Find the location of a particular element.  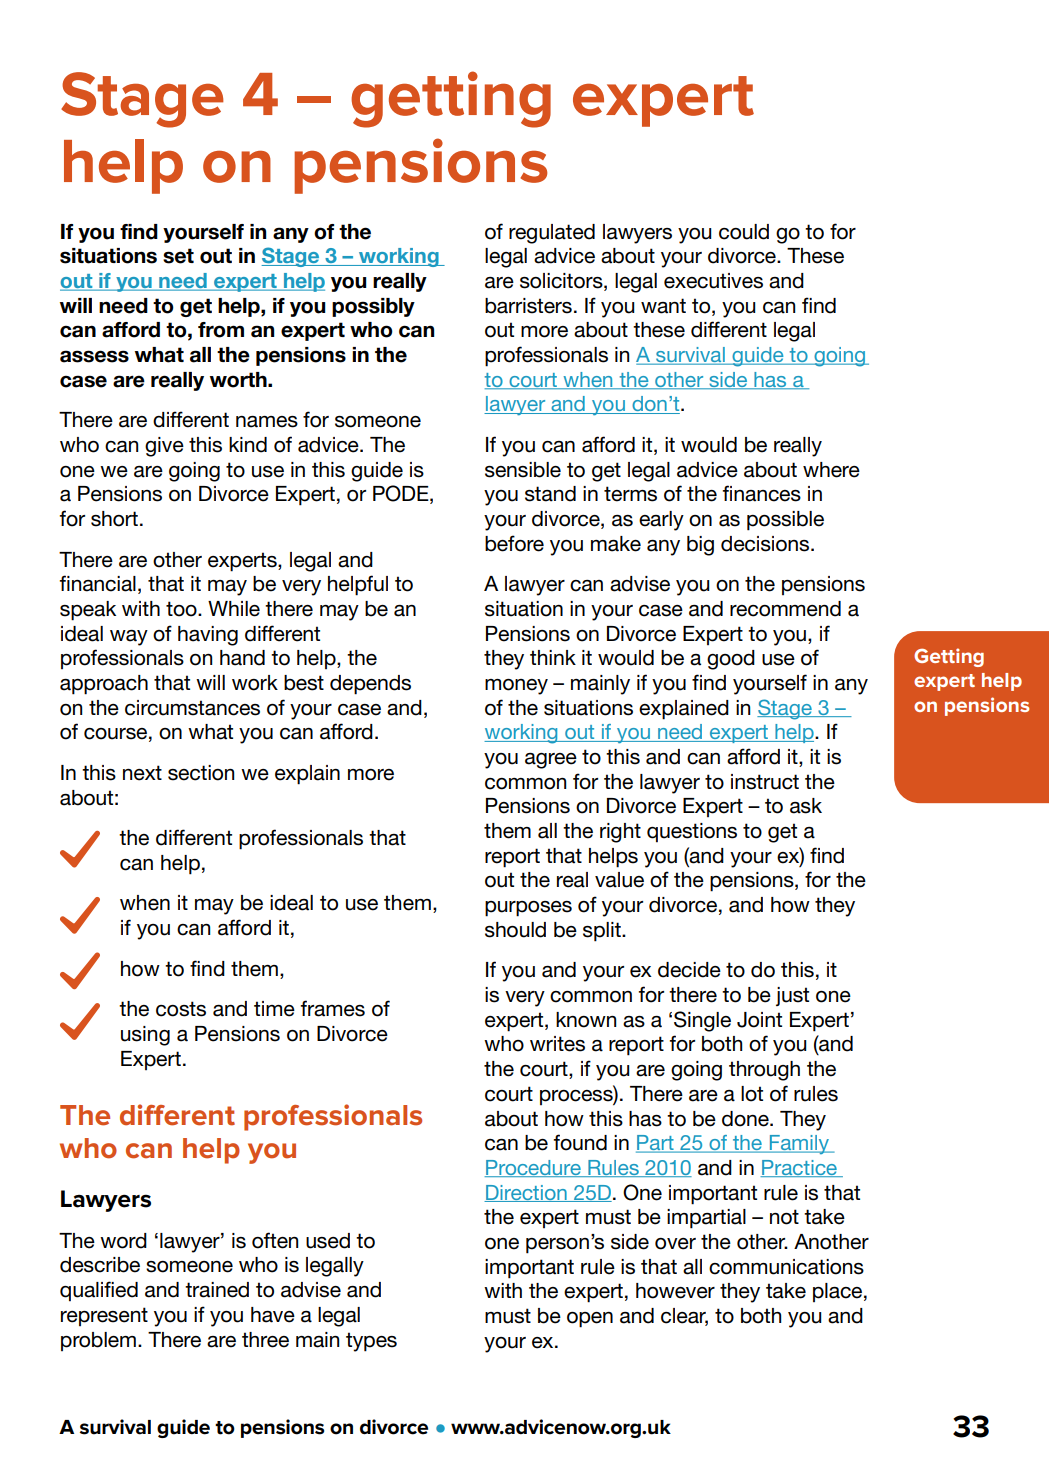

executives is located at coordinates (713, 281).
